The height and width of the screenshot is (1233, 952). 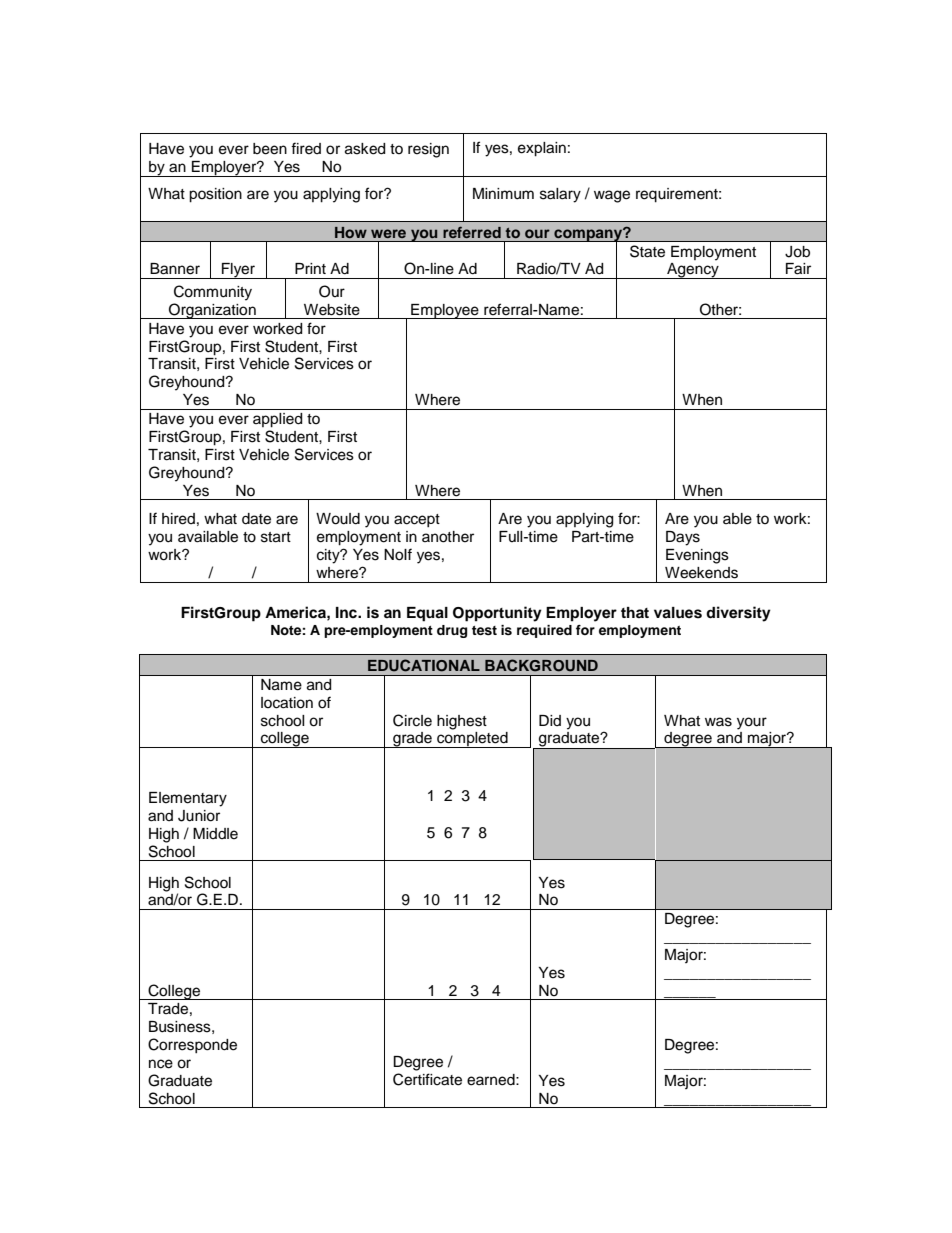 What do you see at coordinates (215, 195) in the screenshot?
I see `position` at bounding box center [215, 195].
